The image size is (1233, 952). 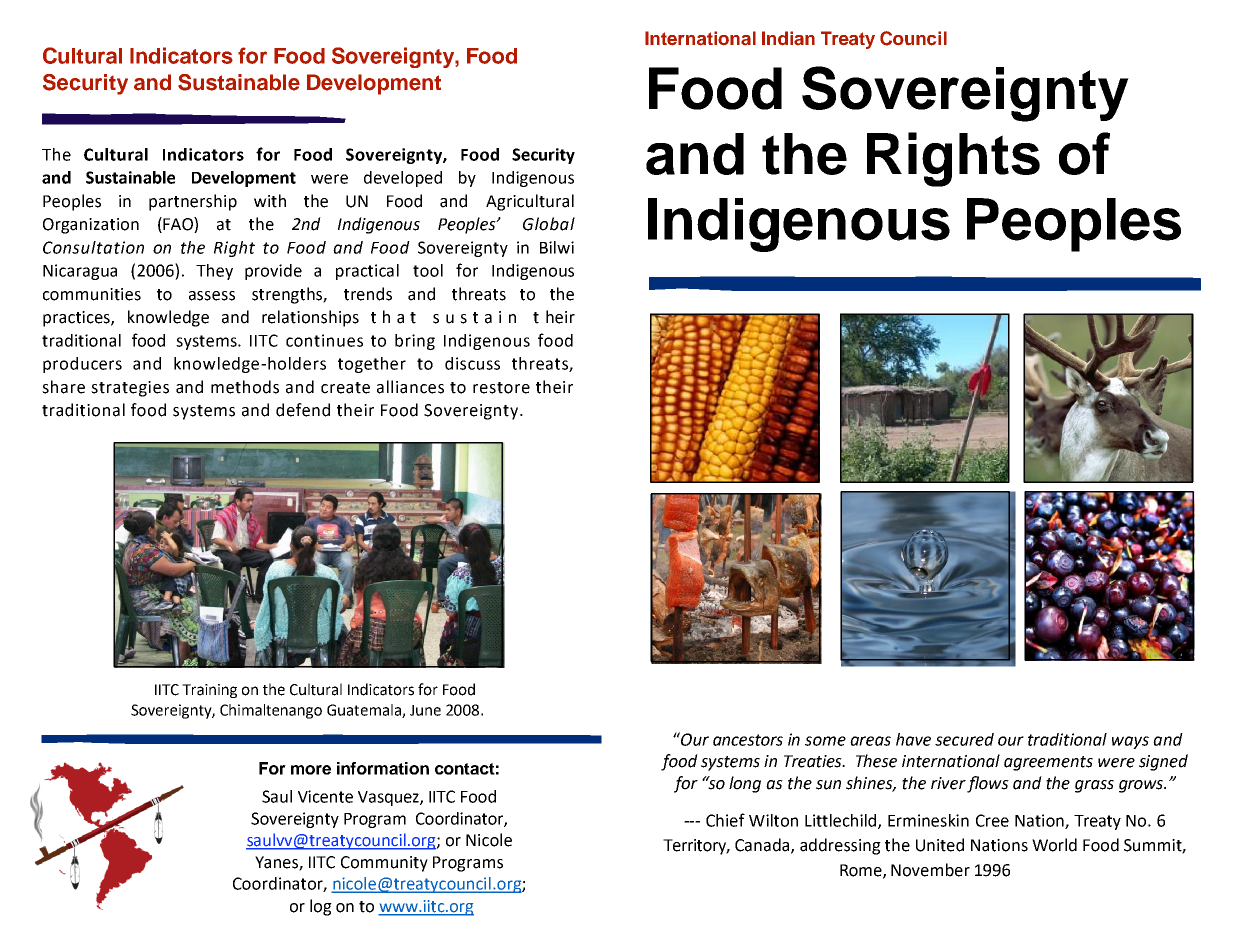 What do you see at coordinates (501, 388) in the screenshot?
I see `restore` at bounding box center [501, 388].
